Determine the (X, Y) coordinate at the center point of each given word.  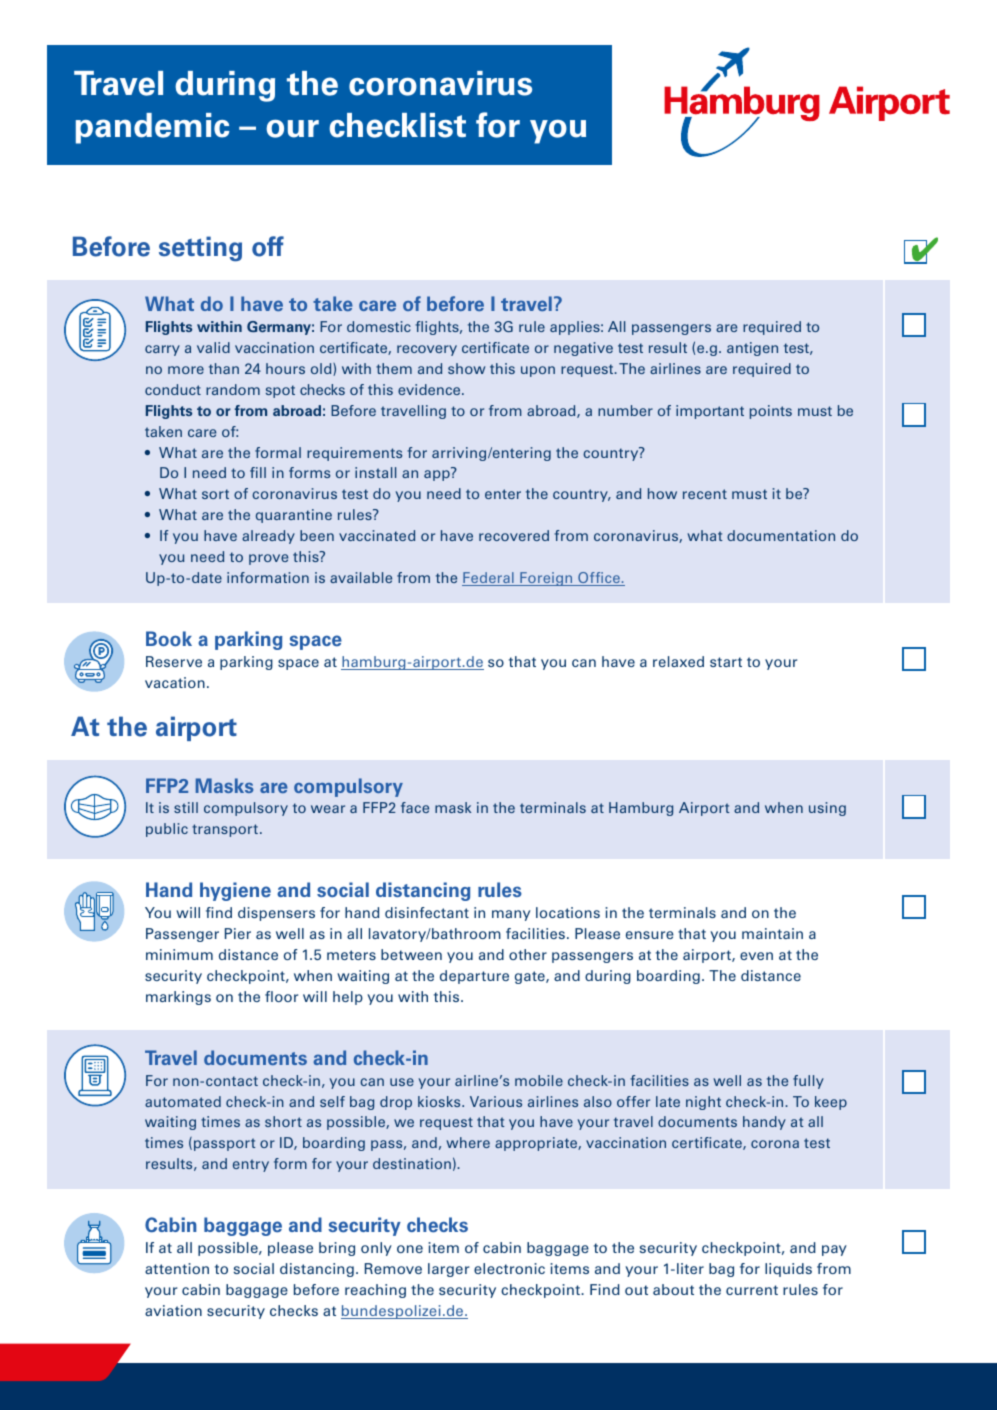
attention (177, 1268)
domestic (379, 326)
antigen (752, 349)
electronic (509, 1268)
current (752, 1290)
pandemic (152, 128)
